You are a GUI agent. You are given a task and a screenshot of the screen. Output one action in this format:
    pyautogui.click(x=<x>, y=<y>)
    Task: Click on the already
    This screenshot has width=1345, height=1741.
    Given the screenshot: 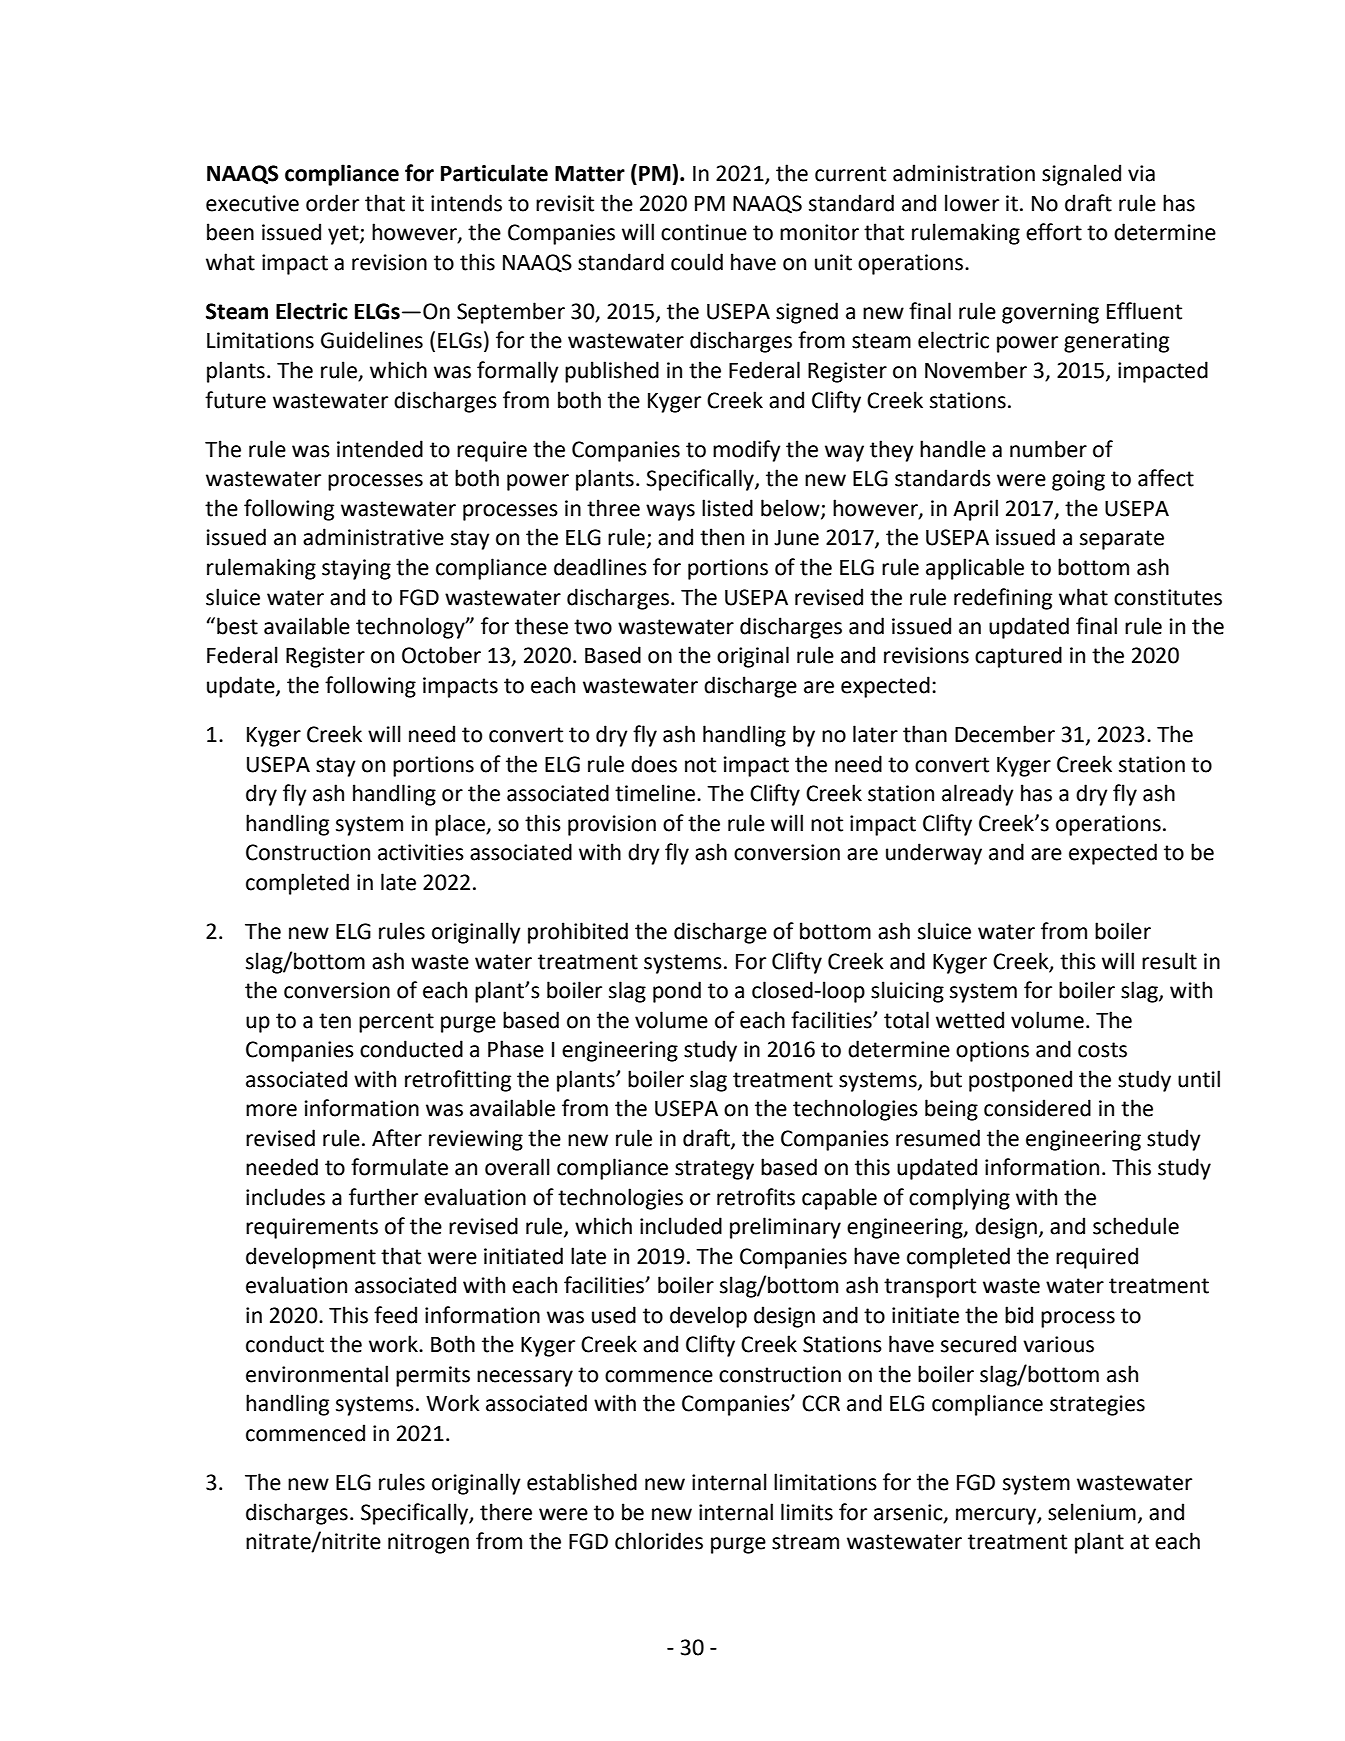 What is the action you would take?
    pyautogui.click(x=978, y=795)
